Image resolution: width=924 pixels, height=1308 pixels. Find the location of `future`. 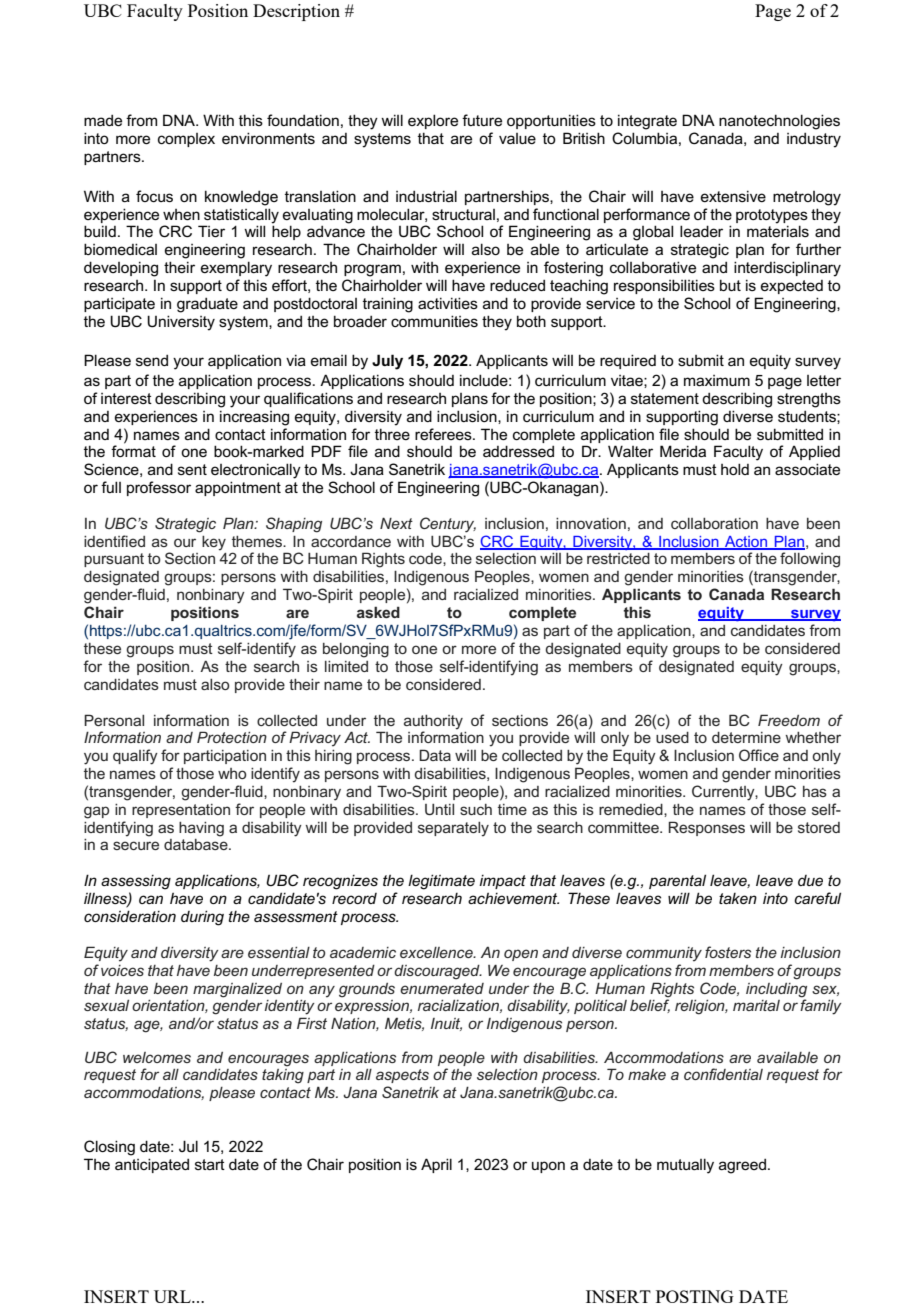

future is located at coordinates (482, 120).
